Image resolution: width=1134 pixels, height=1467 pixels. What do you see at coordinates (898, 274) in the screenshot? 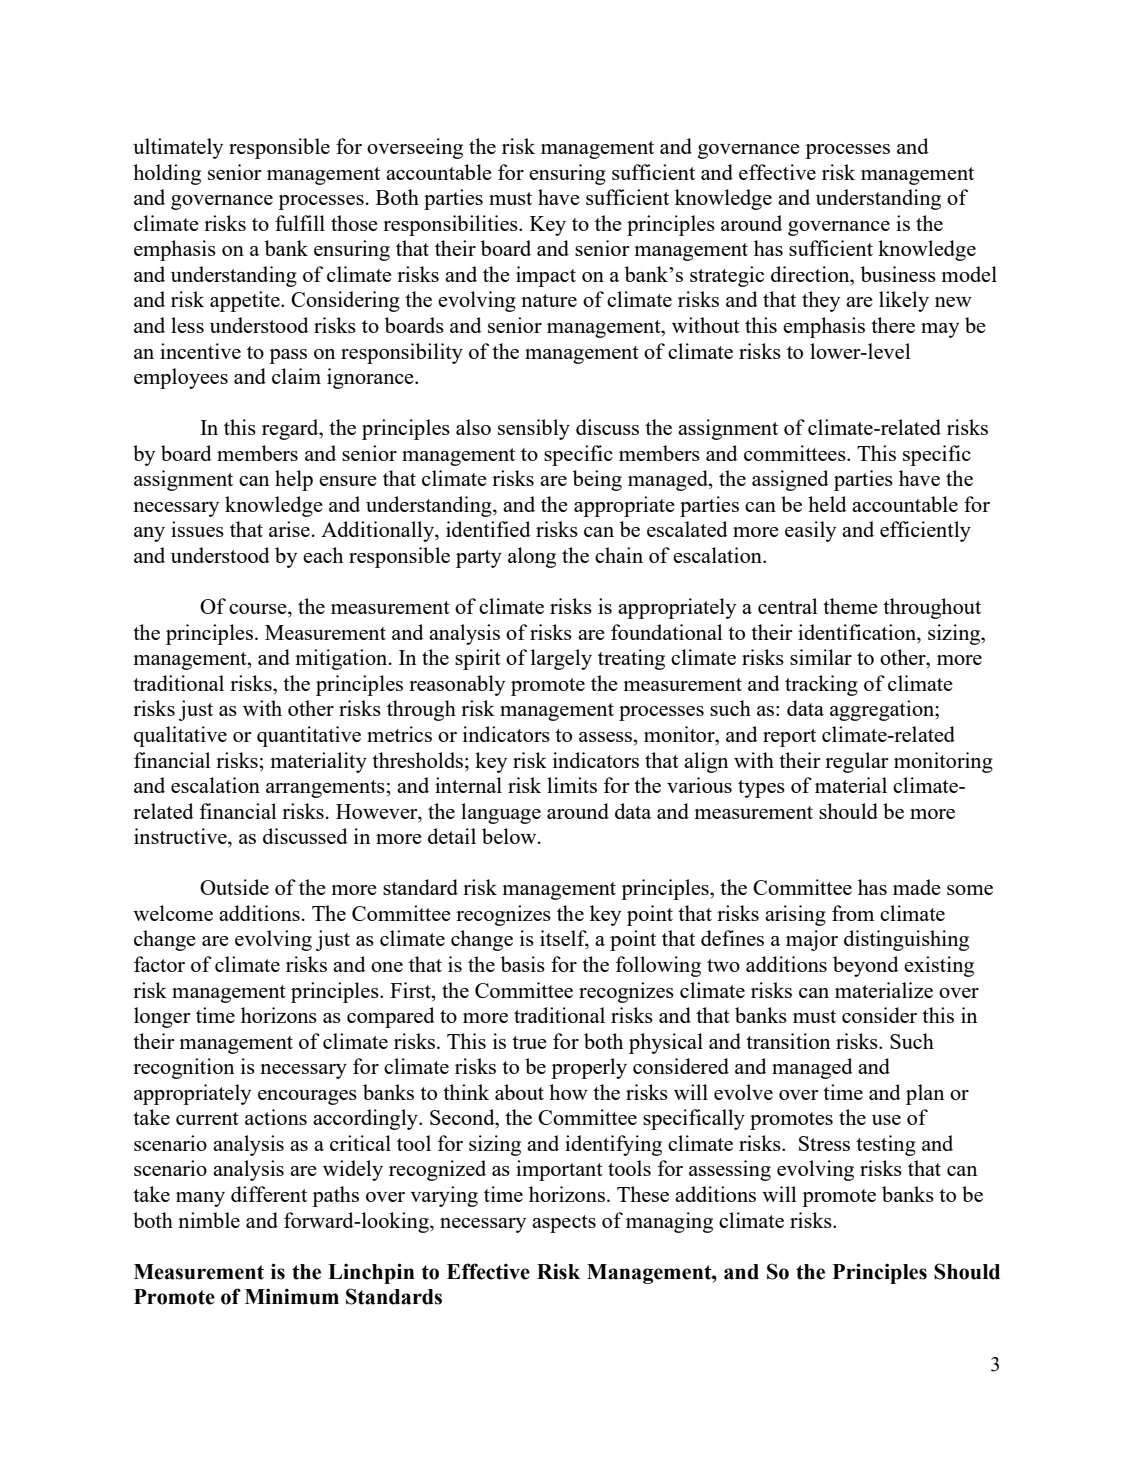
I see `business` at bounding box center [898, 274].
